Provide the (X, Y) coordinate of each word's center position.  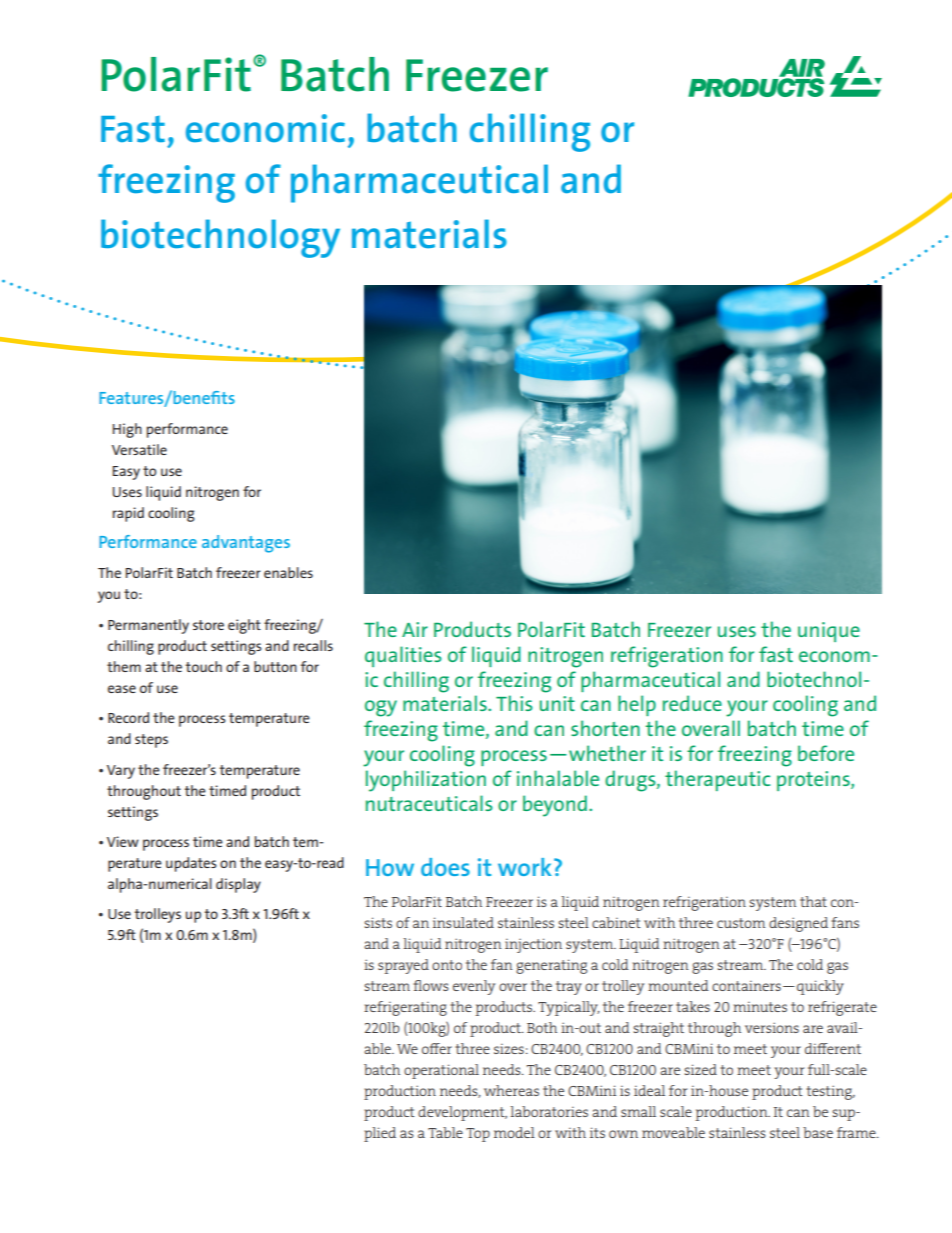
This (514, 703)
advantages (246, 544)
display (238, 885)
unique (829, 632)
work (525, 867)
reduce (692, 703)
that (813, 901)
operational (441, 1071)
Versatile (139, 449)
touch (203, 666)
